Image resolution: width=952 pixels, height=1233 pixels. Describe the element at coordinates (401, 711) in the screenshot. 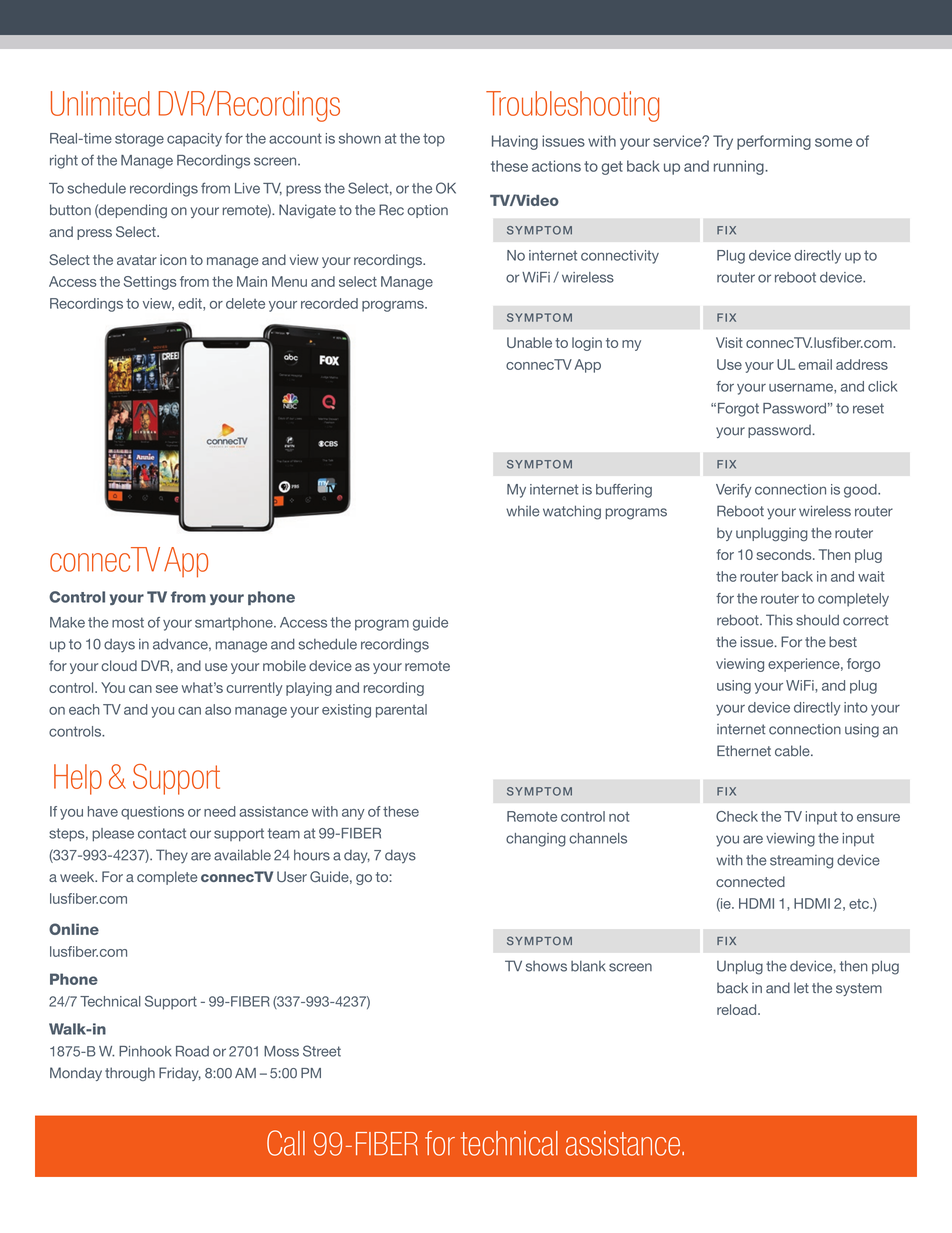

I see `parental` at that location.
